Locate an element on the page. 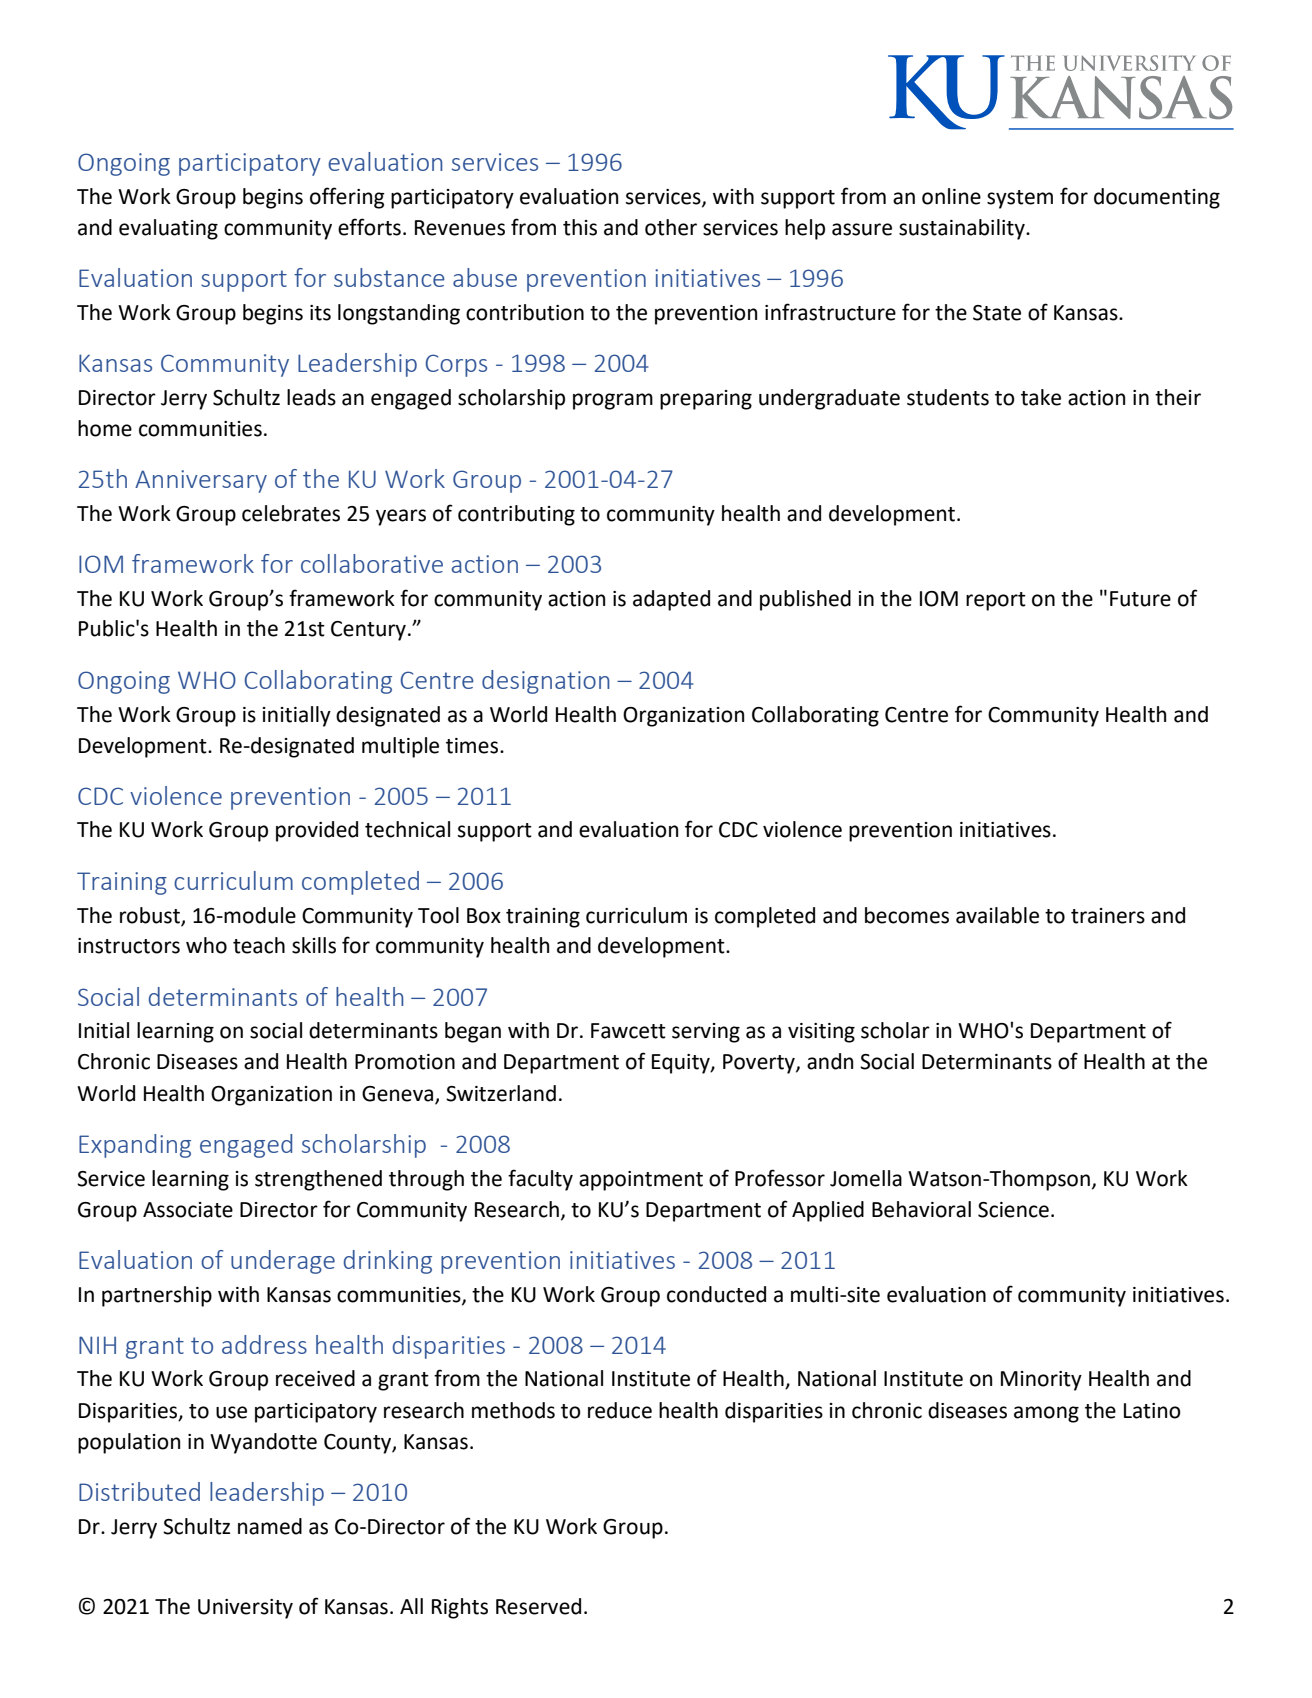  report is located at coordinates (996, 601).
